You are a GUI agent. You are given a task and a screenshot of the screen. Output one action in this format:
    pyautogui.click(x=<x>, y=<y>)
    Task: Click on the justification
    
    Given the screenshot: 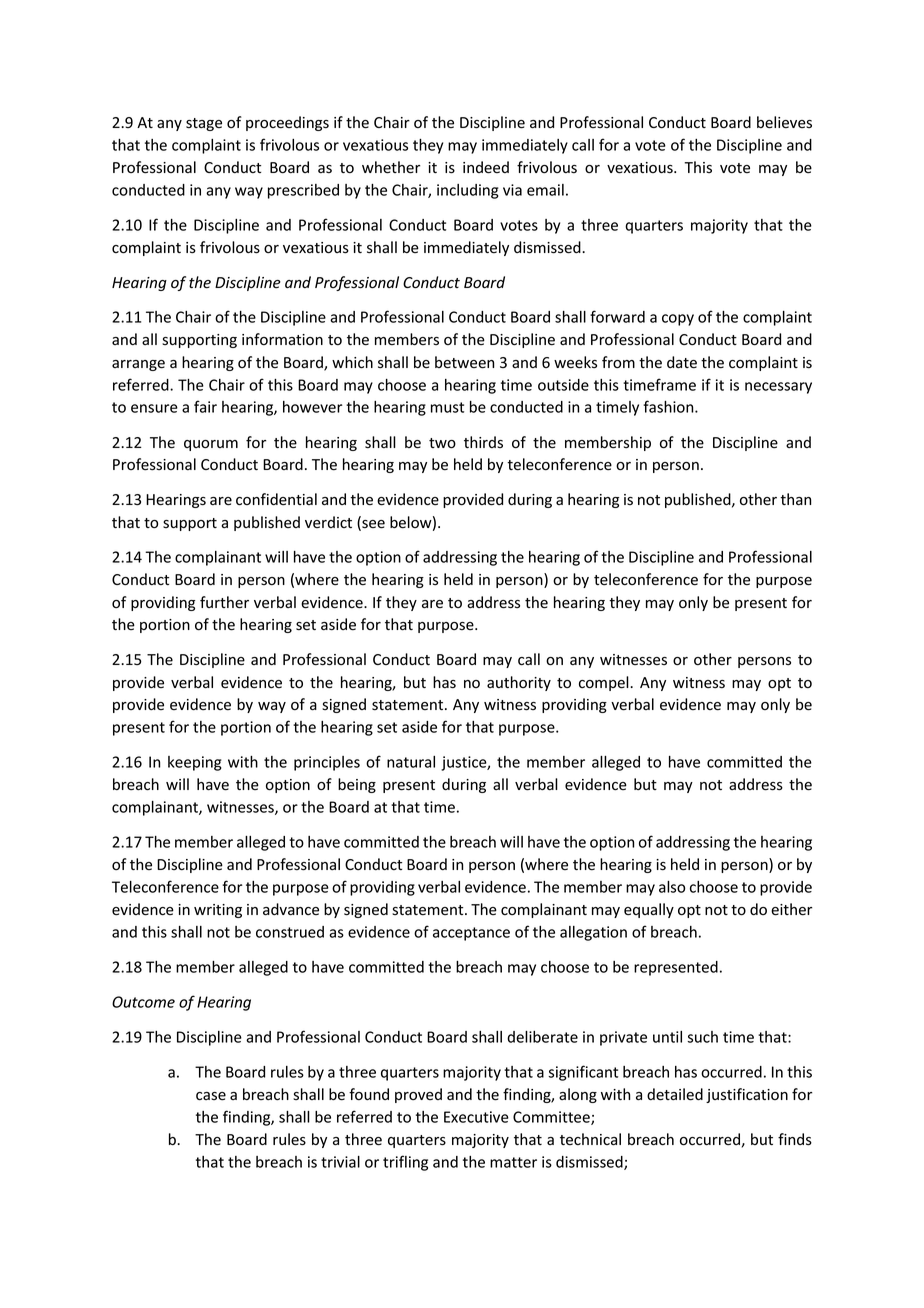 What is the action you would take?
    pyautogui.click(x=747, y=1095)
